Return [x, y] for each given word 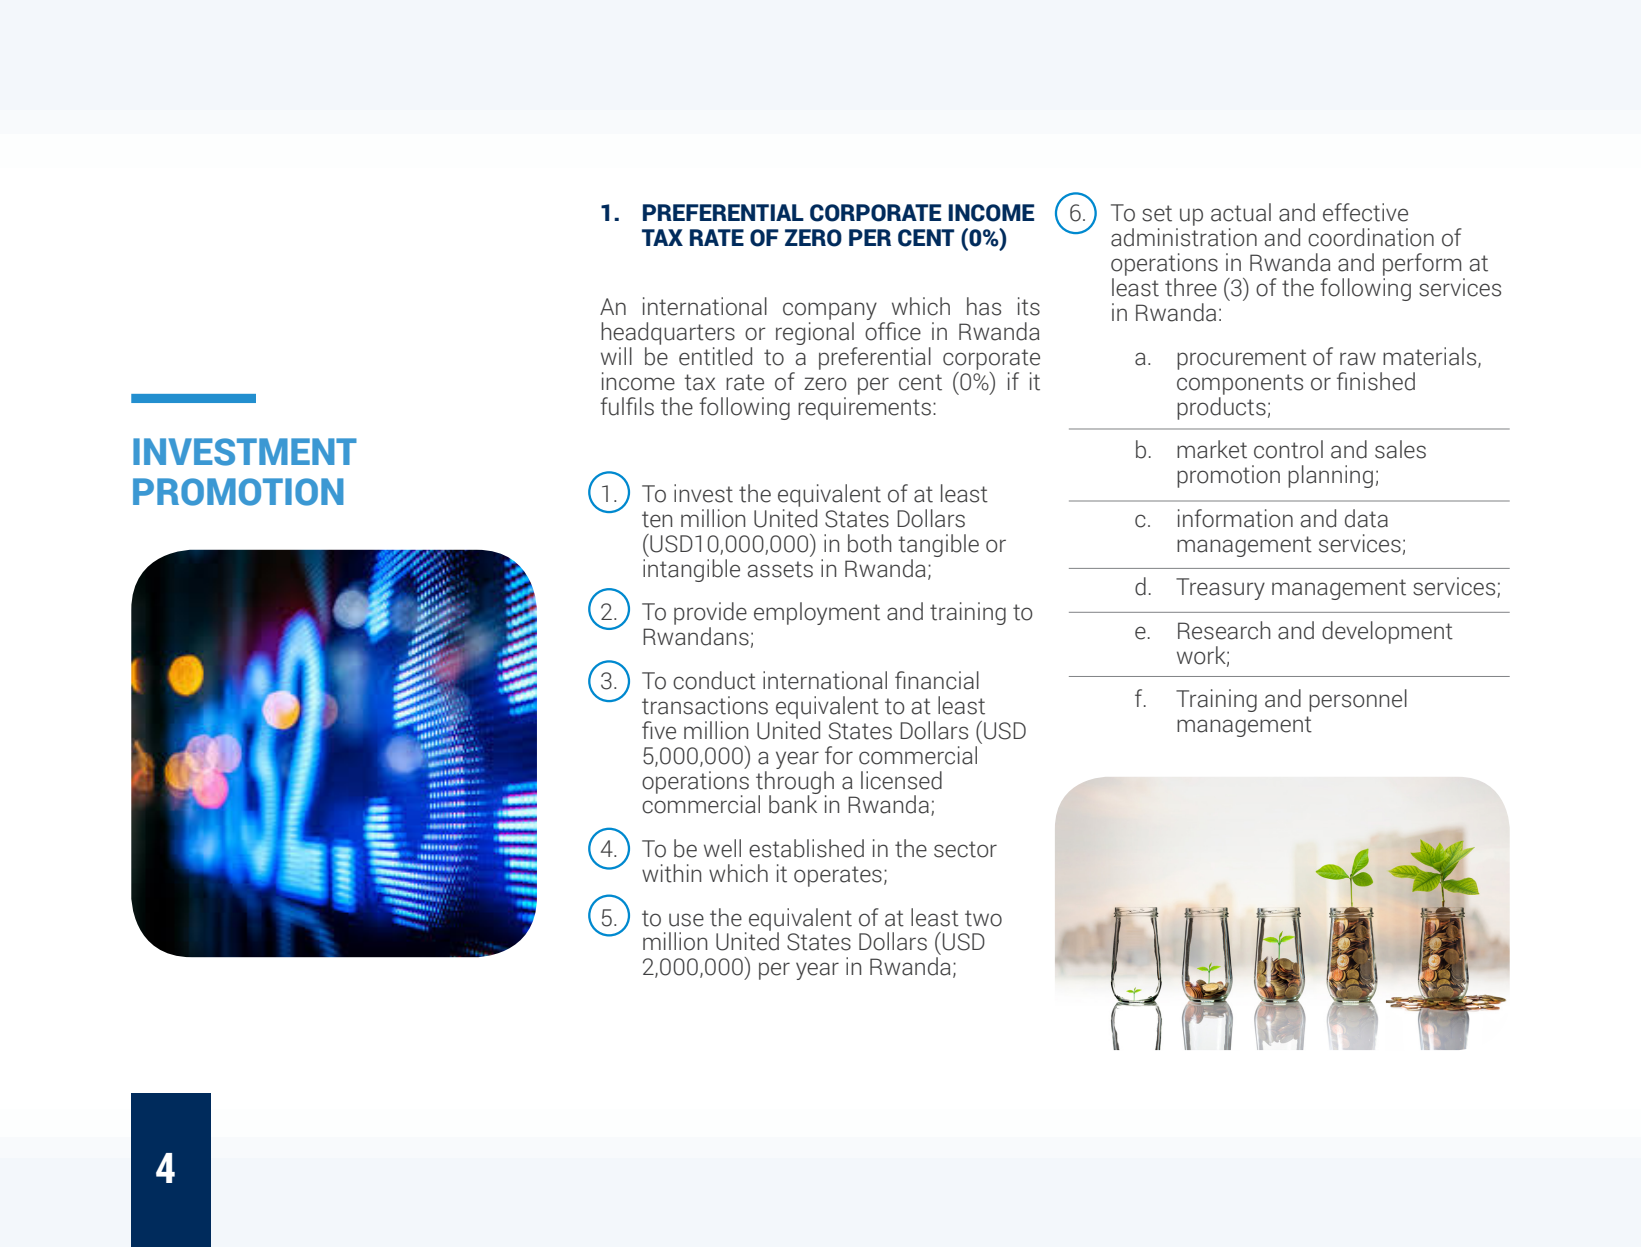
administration [1184, 237]
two [983, 918]
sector [965, 849]
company [830, 311]
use [686, 920]
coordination [1371, 237]
